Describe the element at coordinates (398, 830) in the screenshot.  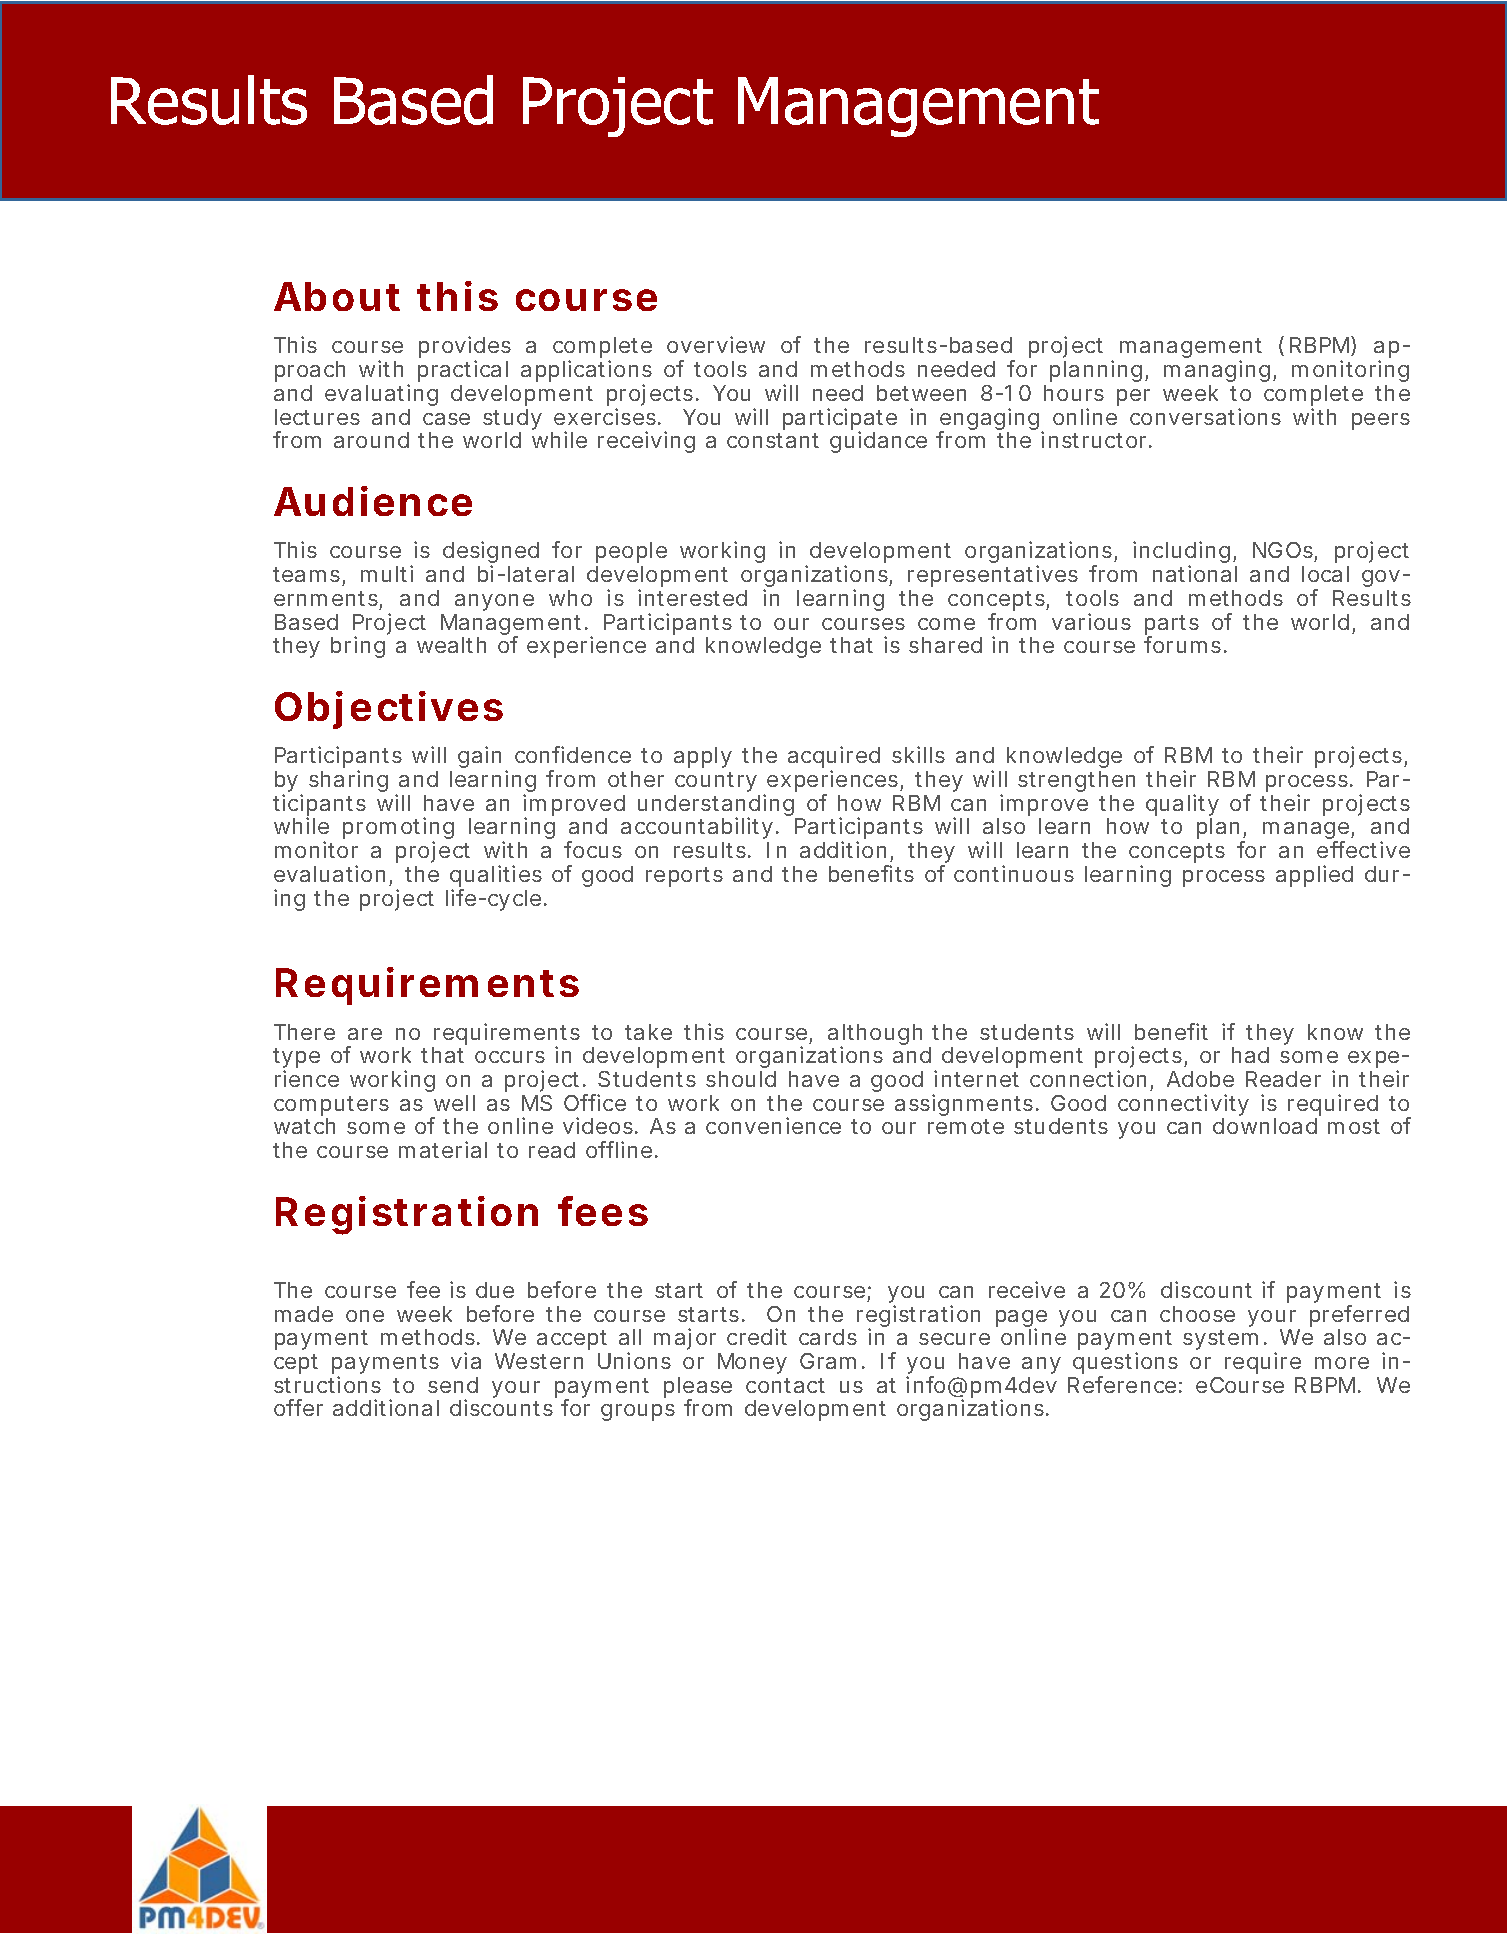
I see `promoting` at that location.
